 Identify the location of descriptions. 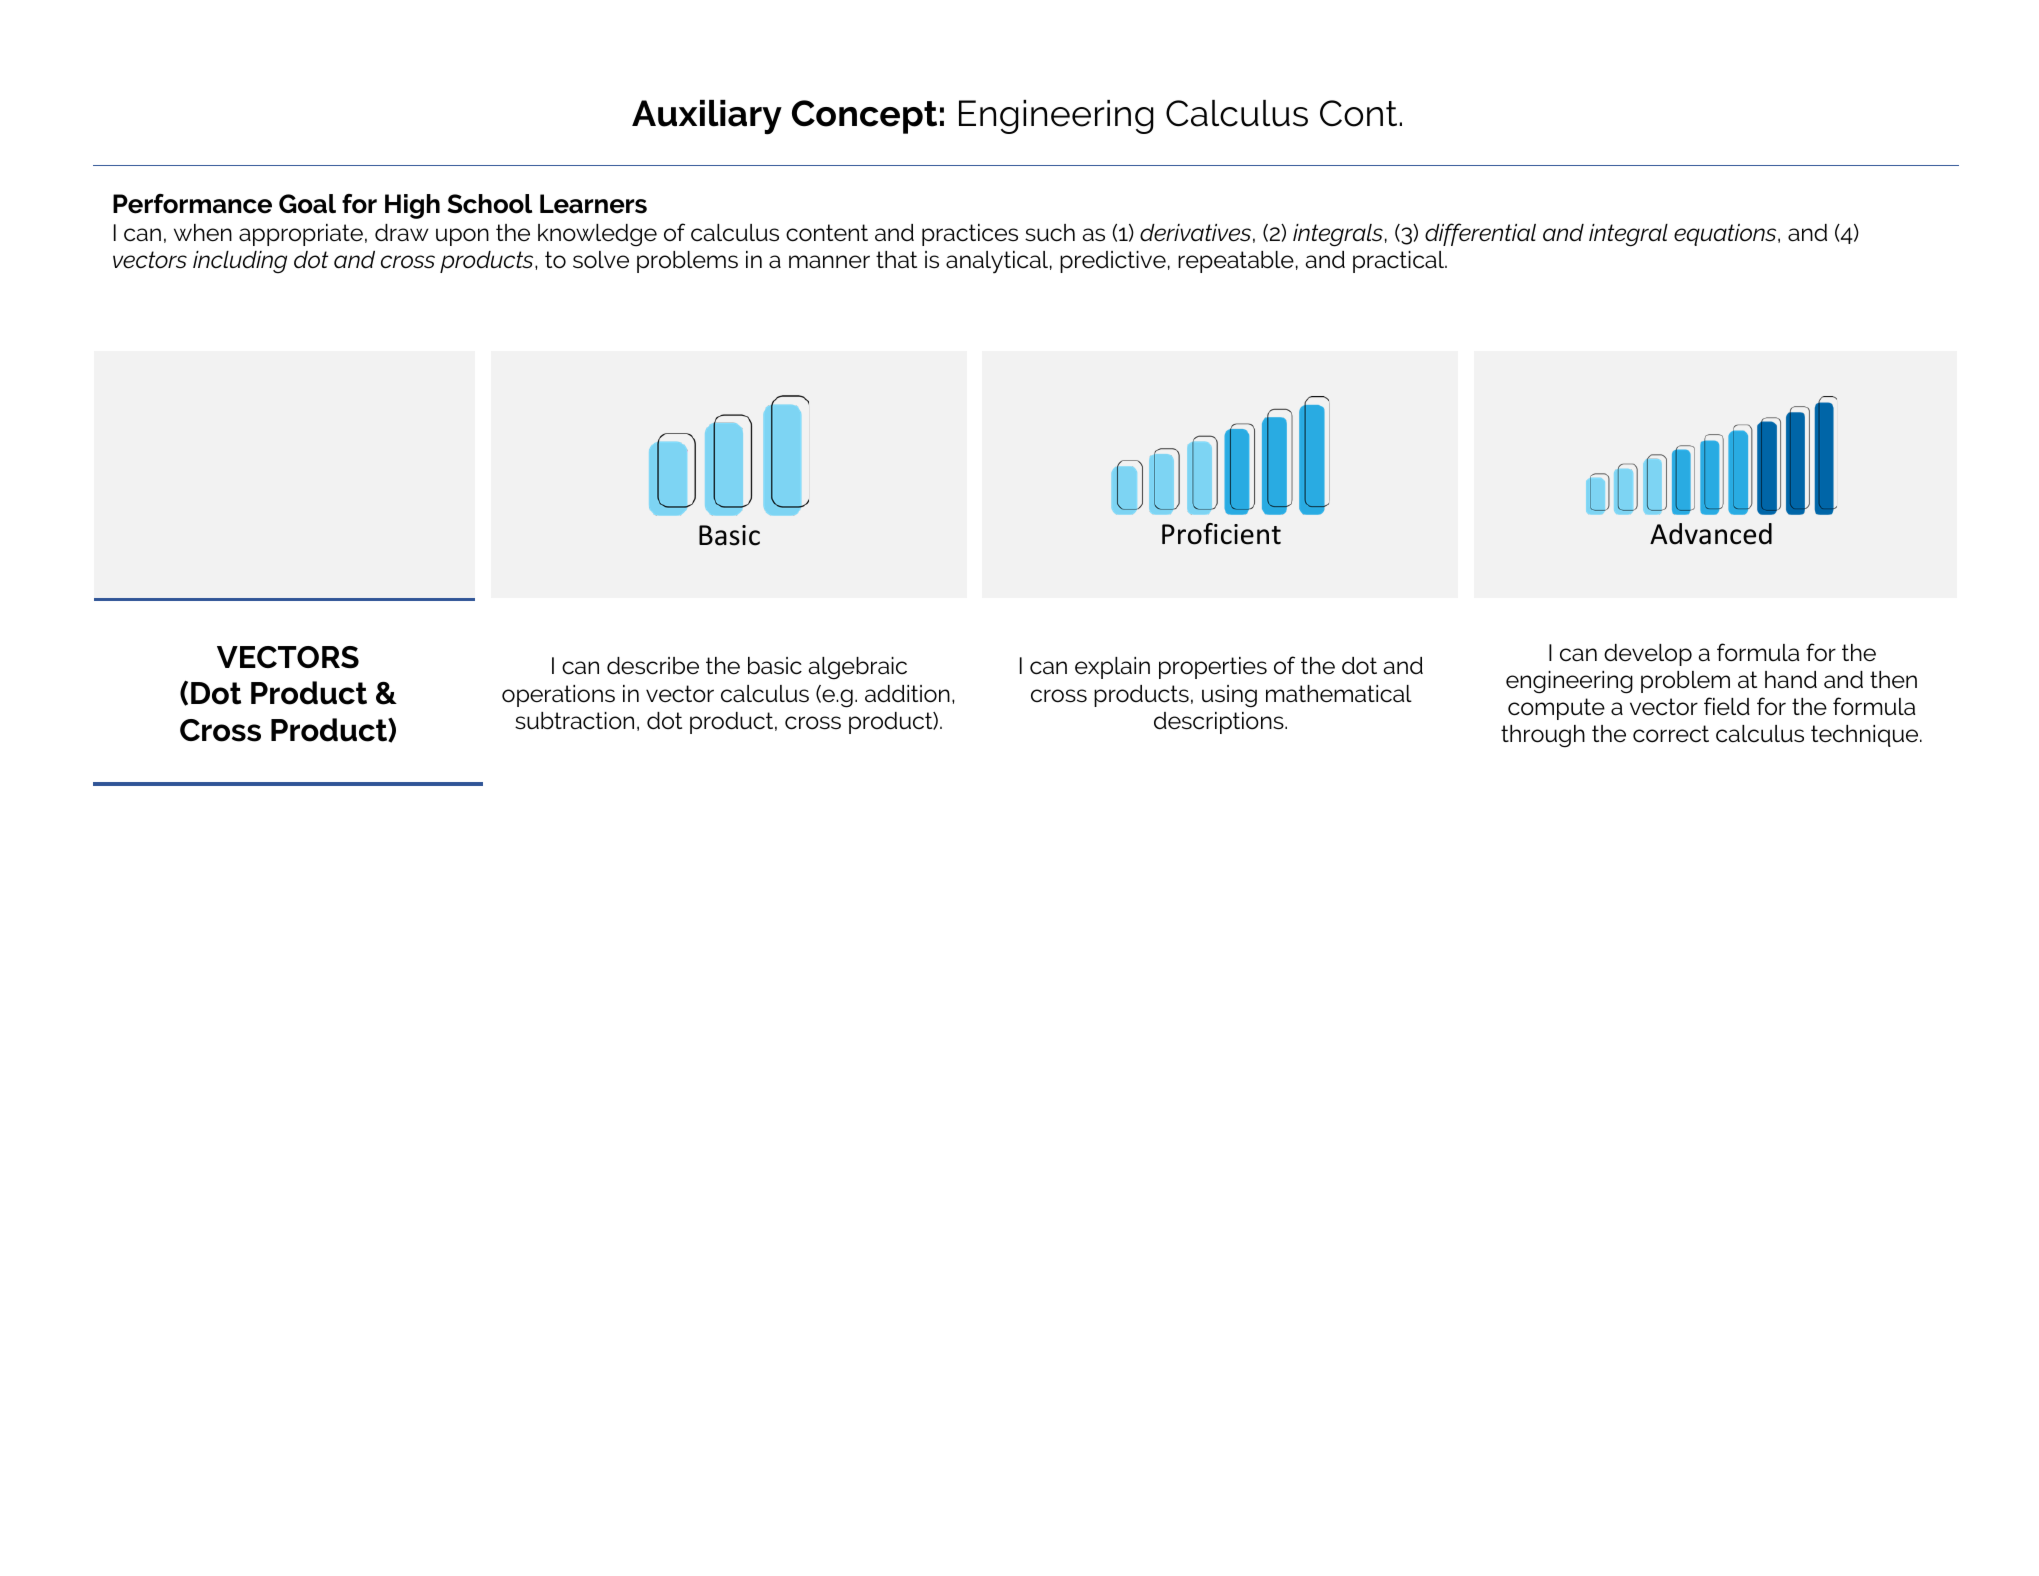
(1220, 723).
